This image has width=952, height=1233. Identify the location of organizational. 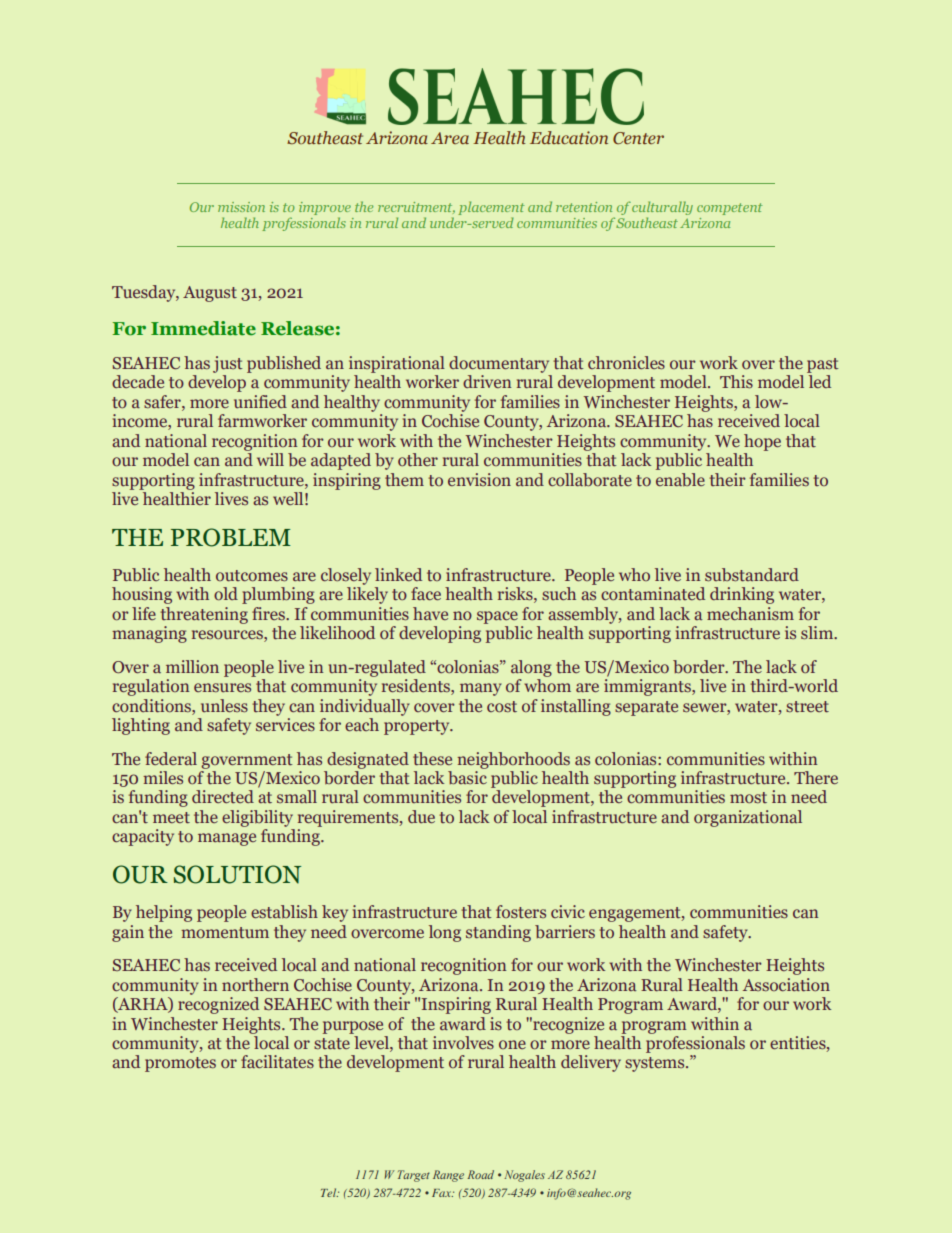
(748, 818).
